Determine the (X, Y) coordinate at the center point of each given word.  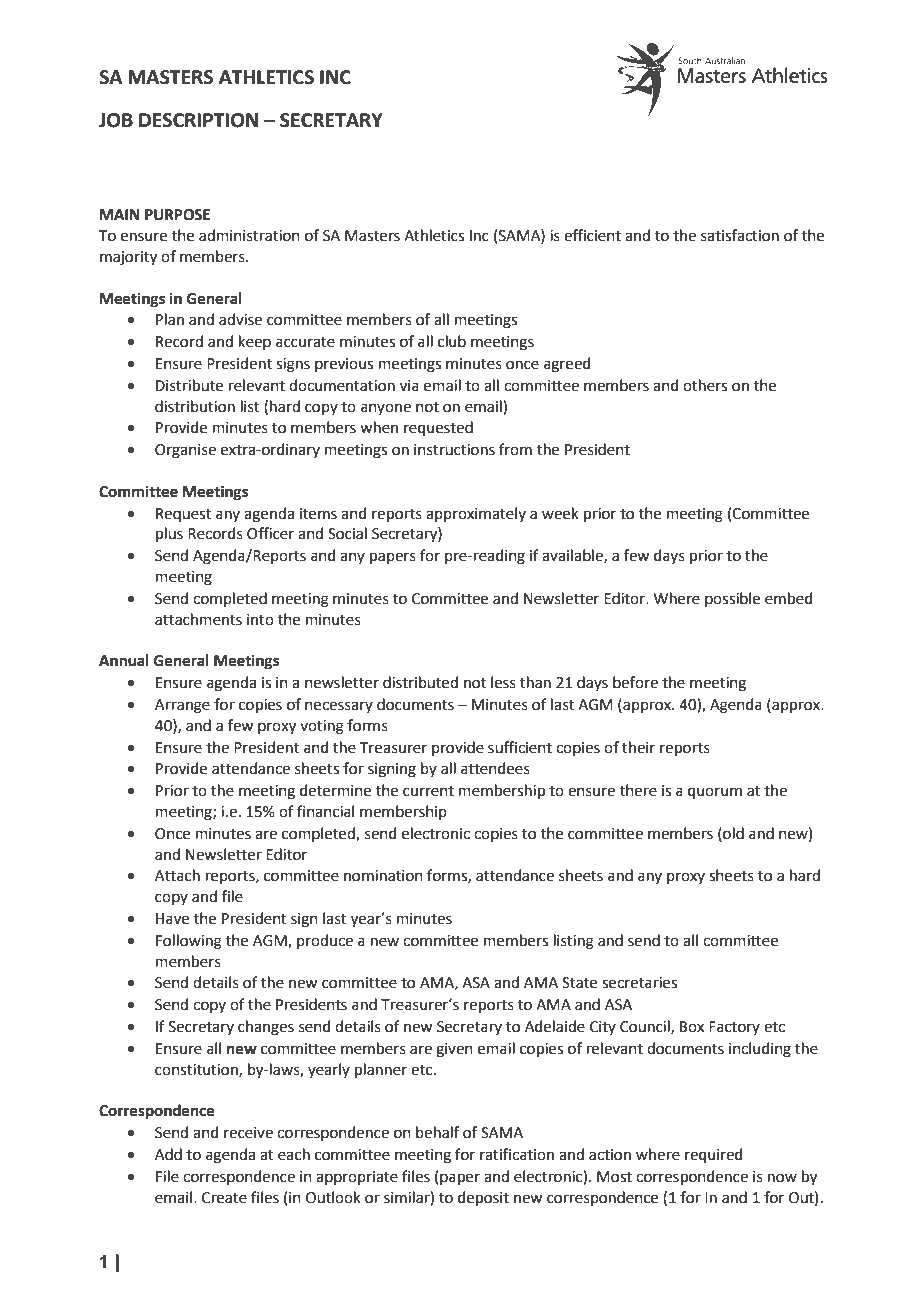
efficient (592, 235)
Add (168, 1154)
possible (732, 599)
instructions (454, 450)
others (705, 385)
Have (172, 919)
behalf (437, 1132)
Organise (185, 451)
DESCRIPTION (198, 120)
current (428, 791)
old (732, 833)
